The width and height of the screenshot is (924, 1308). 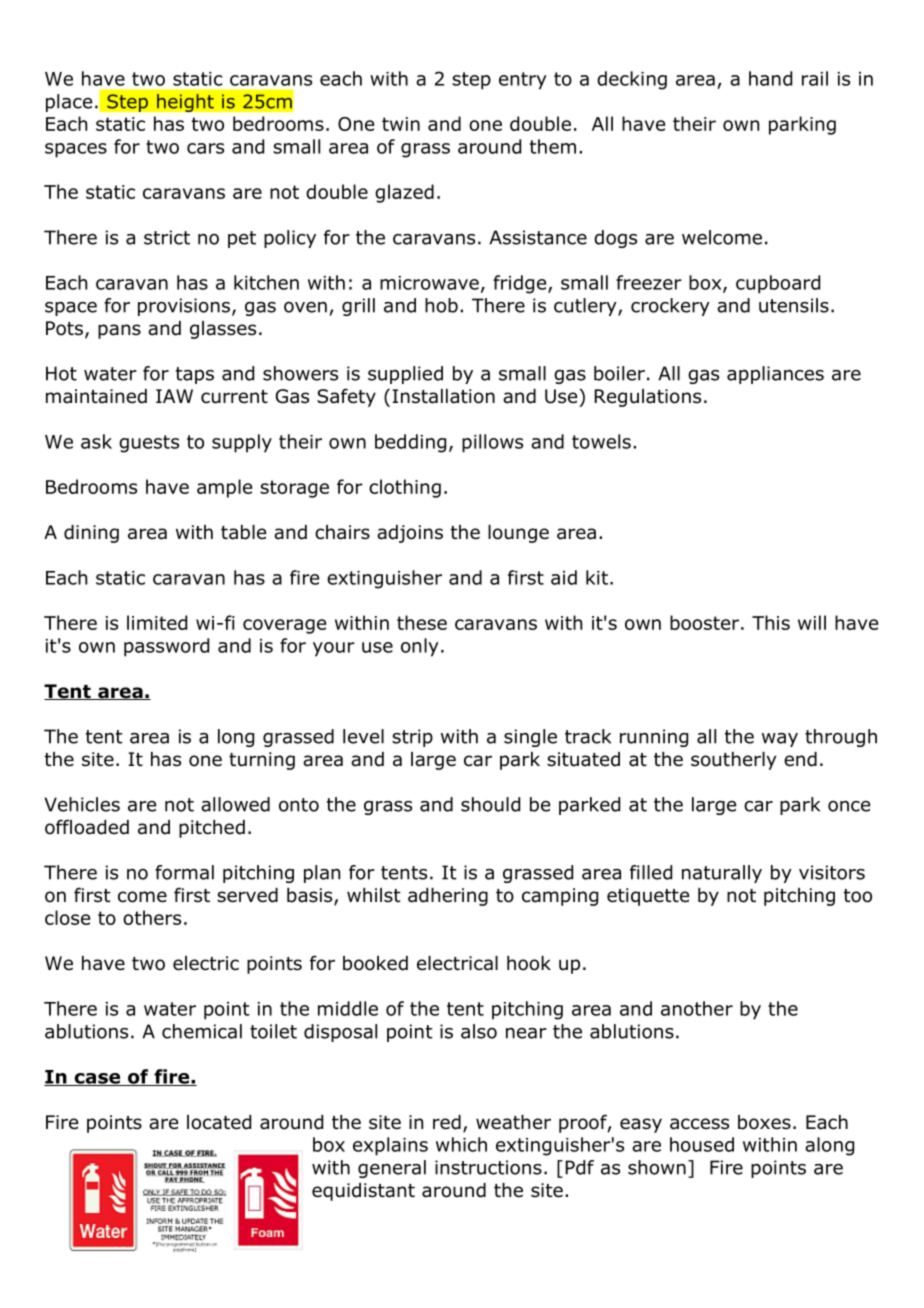 What do you see at coordinates (195, 375) in the screenshot?
I see `taps` at bounding box center [195, 375].
